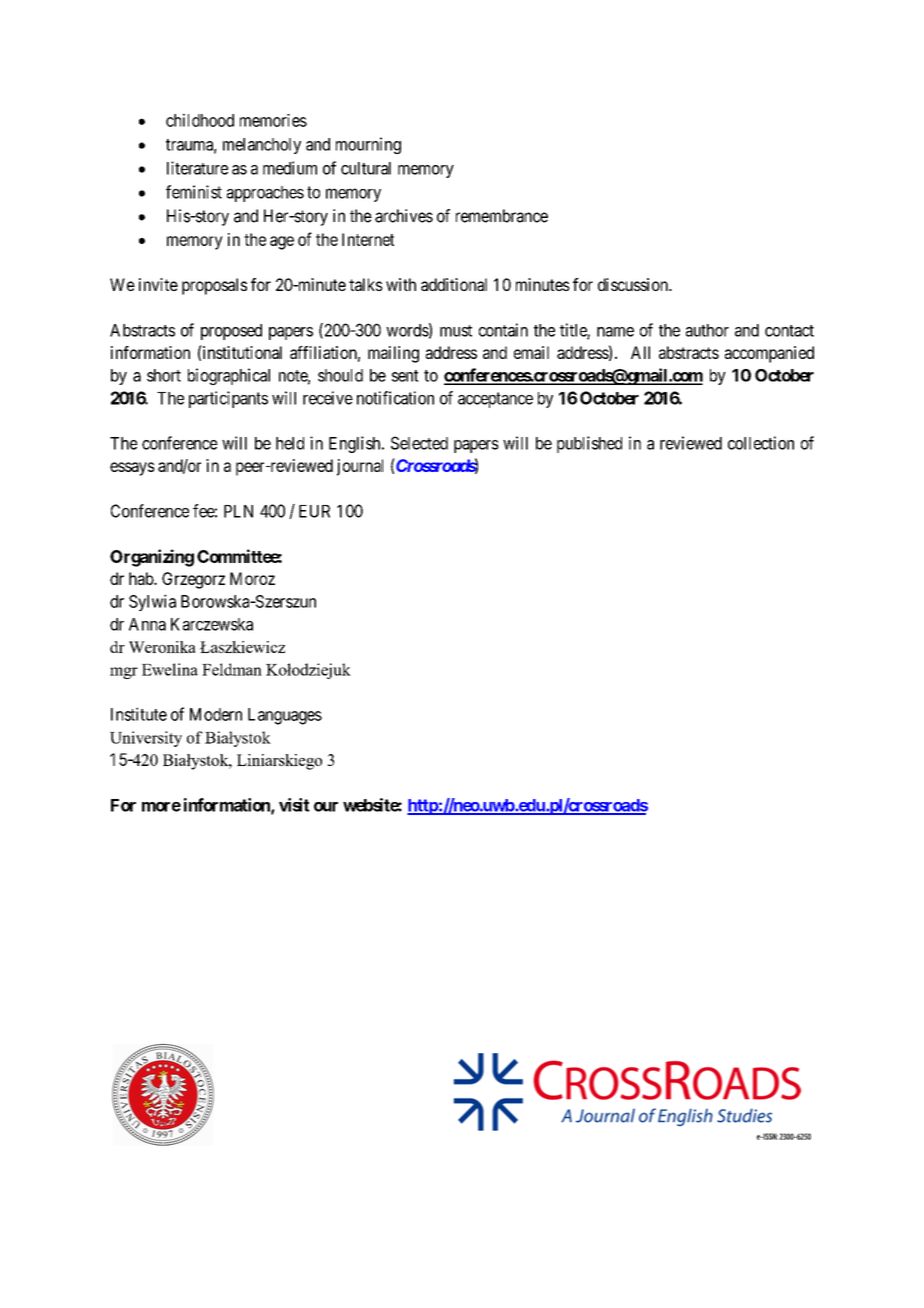 This image has width=924, height=1308. Describe the element at coordinates (419, 443) in the image. I see `Selected` at that location.
